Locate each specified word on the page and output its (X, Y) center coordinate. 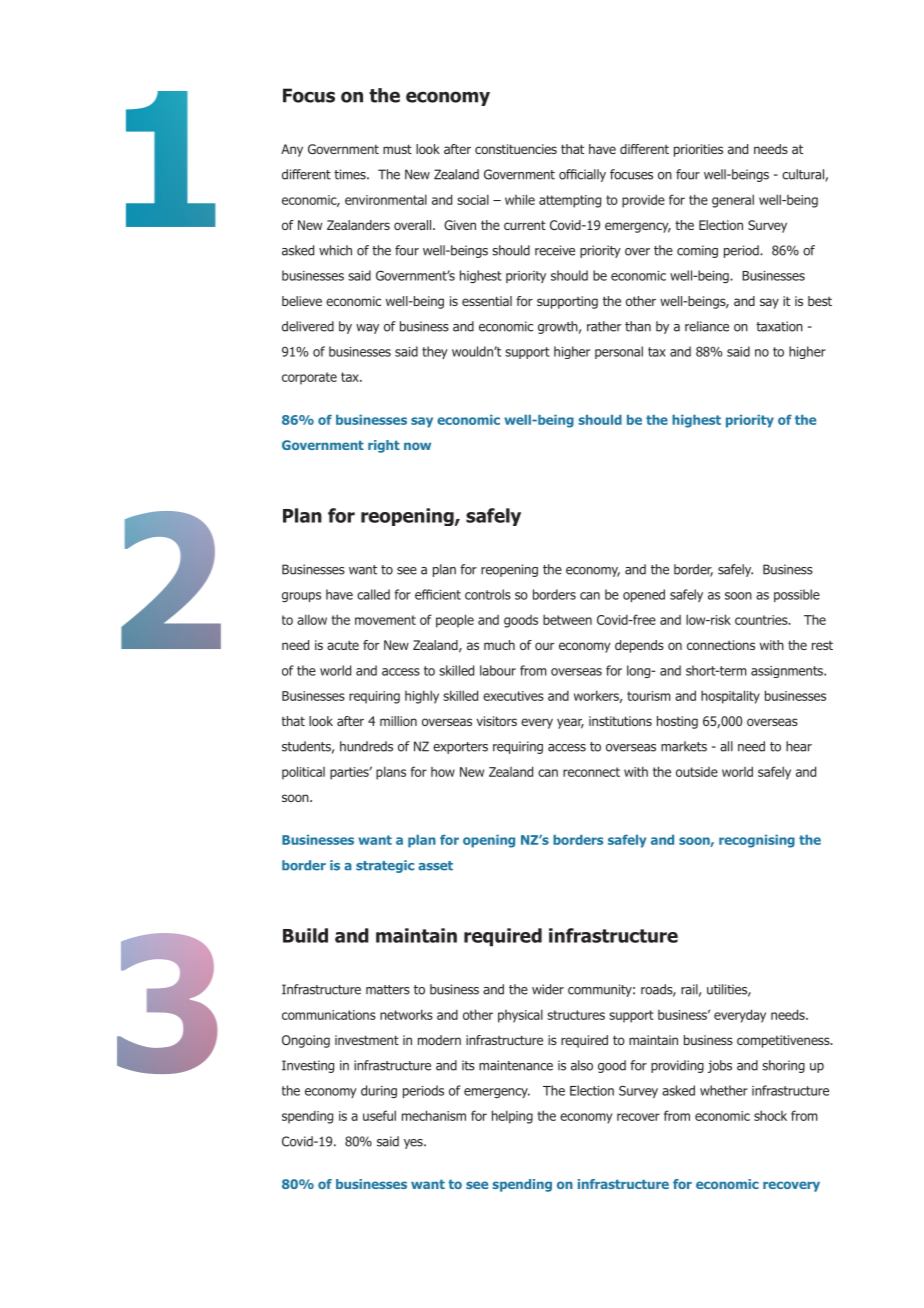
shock (770, 1115)
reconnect (591, 772)
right (384, 446)
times (351, 174)
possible (797, 595)
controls (488, 594)
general (733, 201)
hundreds (366, 746)
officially (582, 175)
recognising (757, 841)
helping (512, 1117)
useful (379, 1115)
